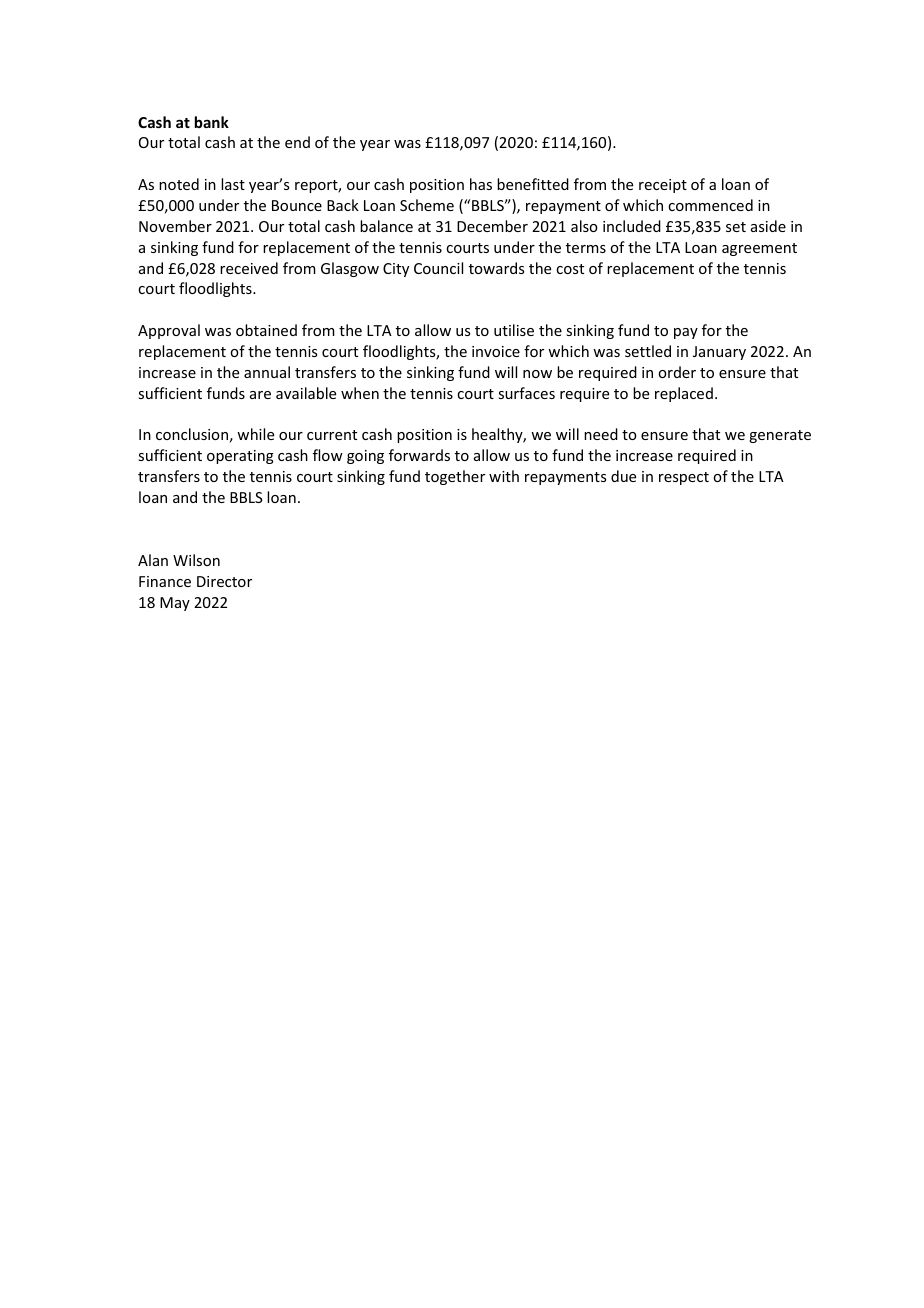 The height and width of the screenshot is (1308, 924). What do you see at coordinates (267, 372) in the screenshot?
I see `annual` at bounding box center [267, 372].
